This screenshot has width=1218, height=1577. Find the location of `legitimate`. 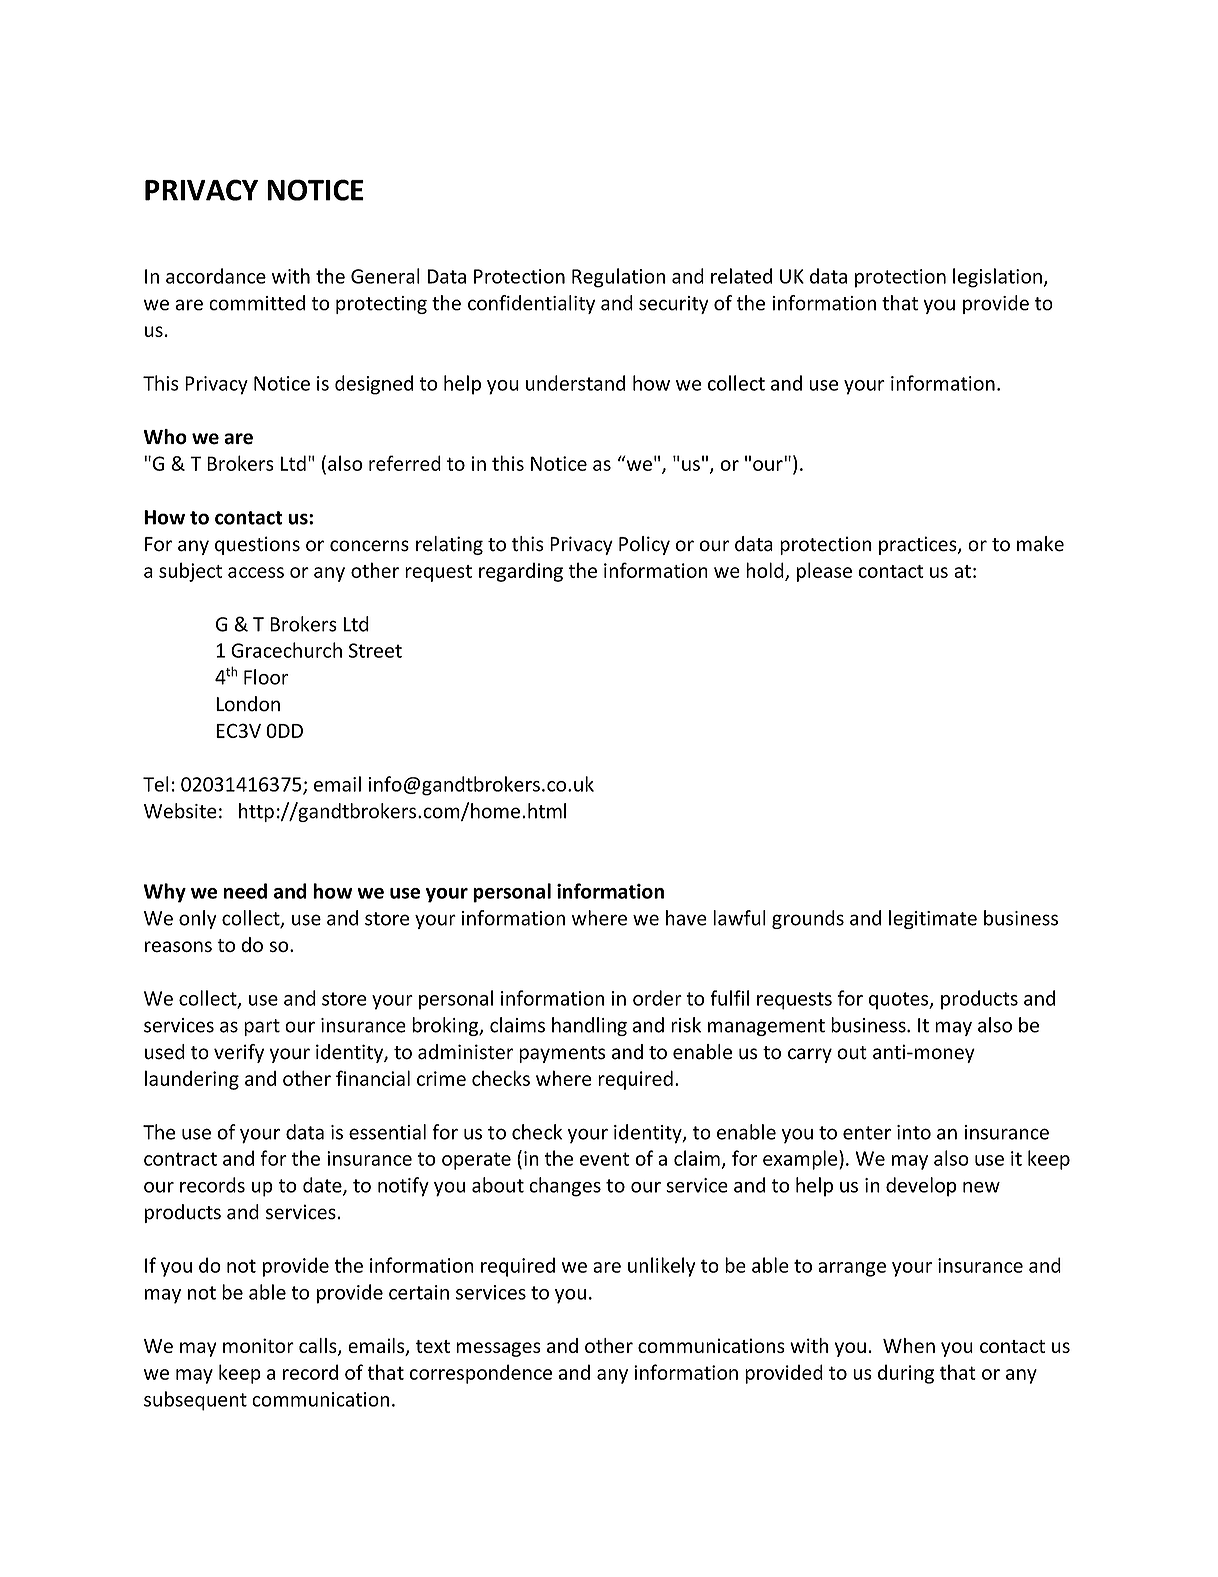

legitimate is located at coordinates (933, 919).
